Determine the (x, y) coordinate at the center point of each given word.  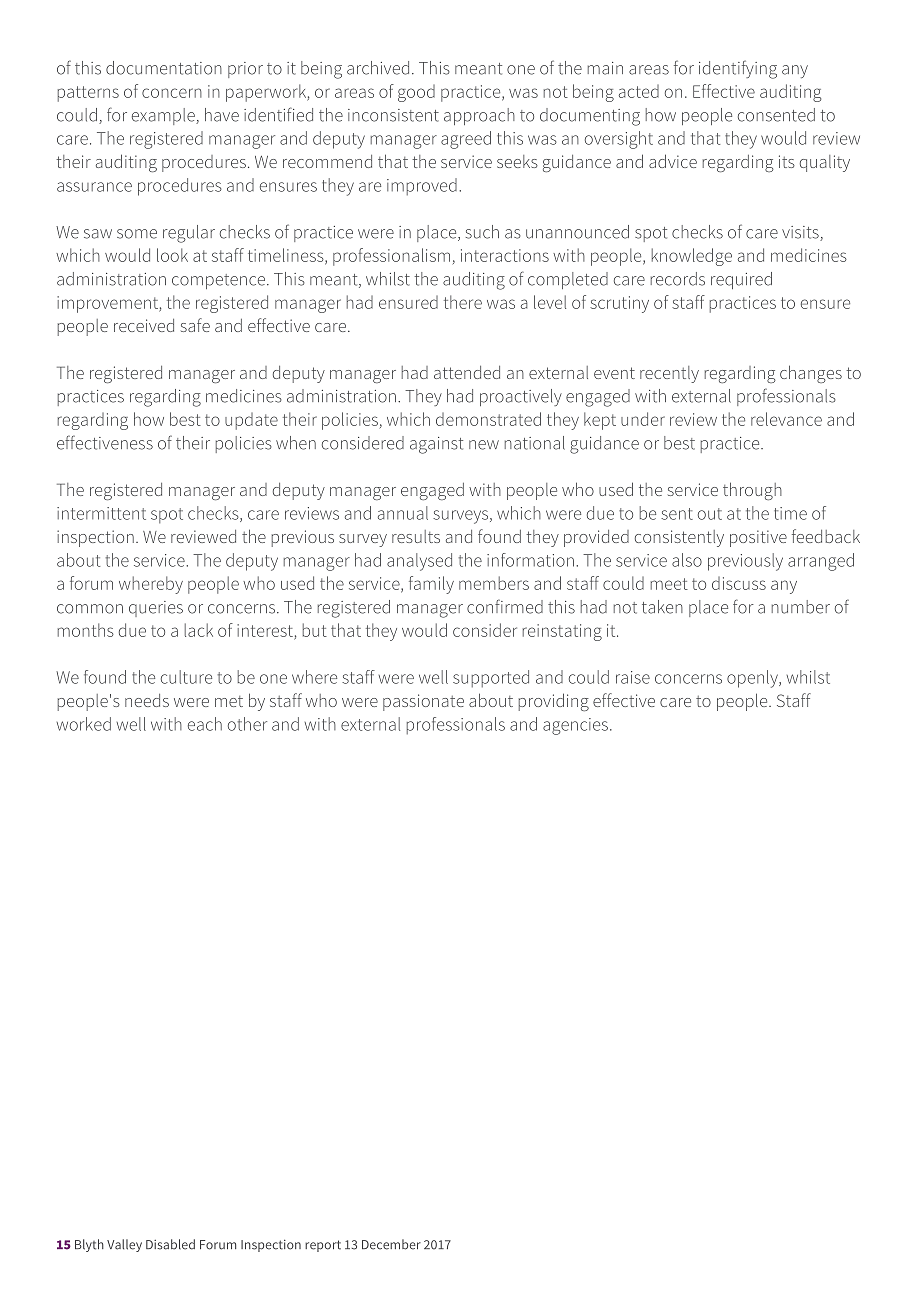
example (164, 116)
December (391, 1244)
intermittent (101, 513)
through (752, 491)
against (436, 445)
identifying (738, 69)
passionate (423, 702)
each (205, 724)
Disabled (170, 1244)
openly (753, 679)
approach (479, 116)
